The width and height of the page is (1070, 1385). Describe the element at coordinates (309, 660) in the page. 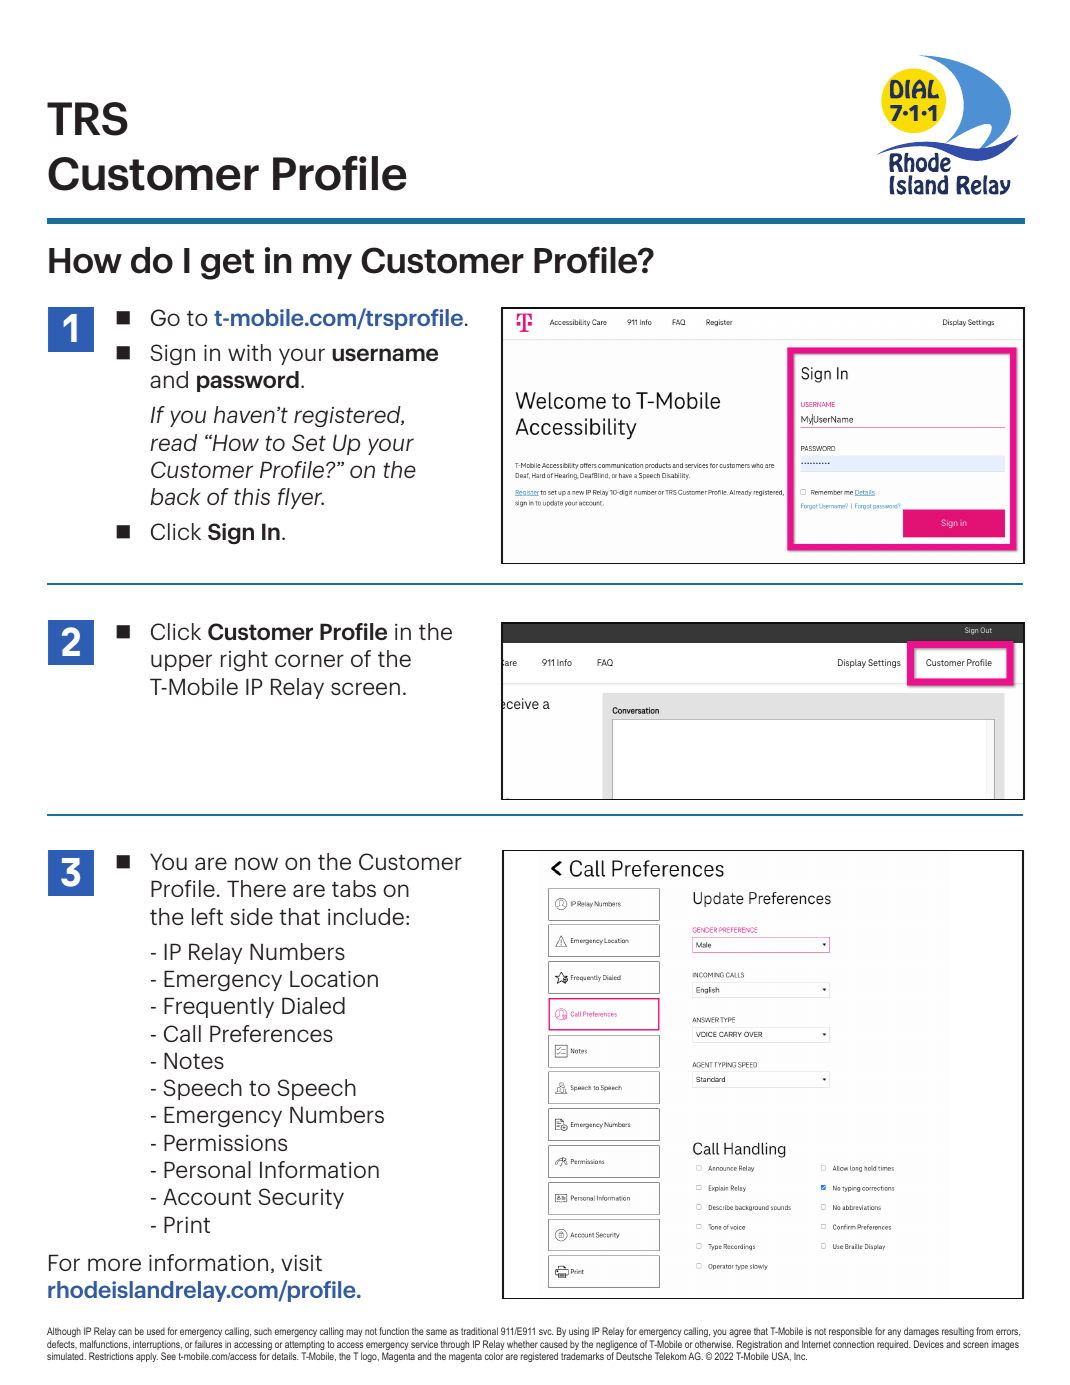

I see `corner` at that location.
